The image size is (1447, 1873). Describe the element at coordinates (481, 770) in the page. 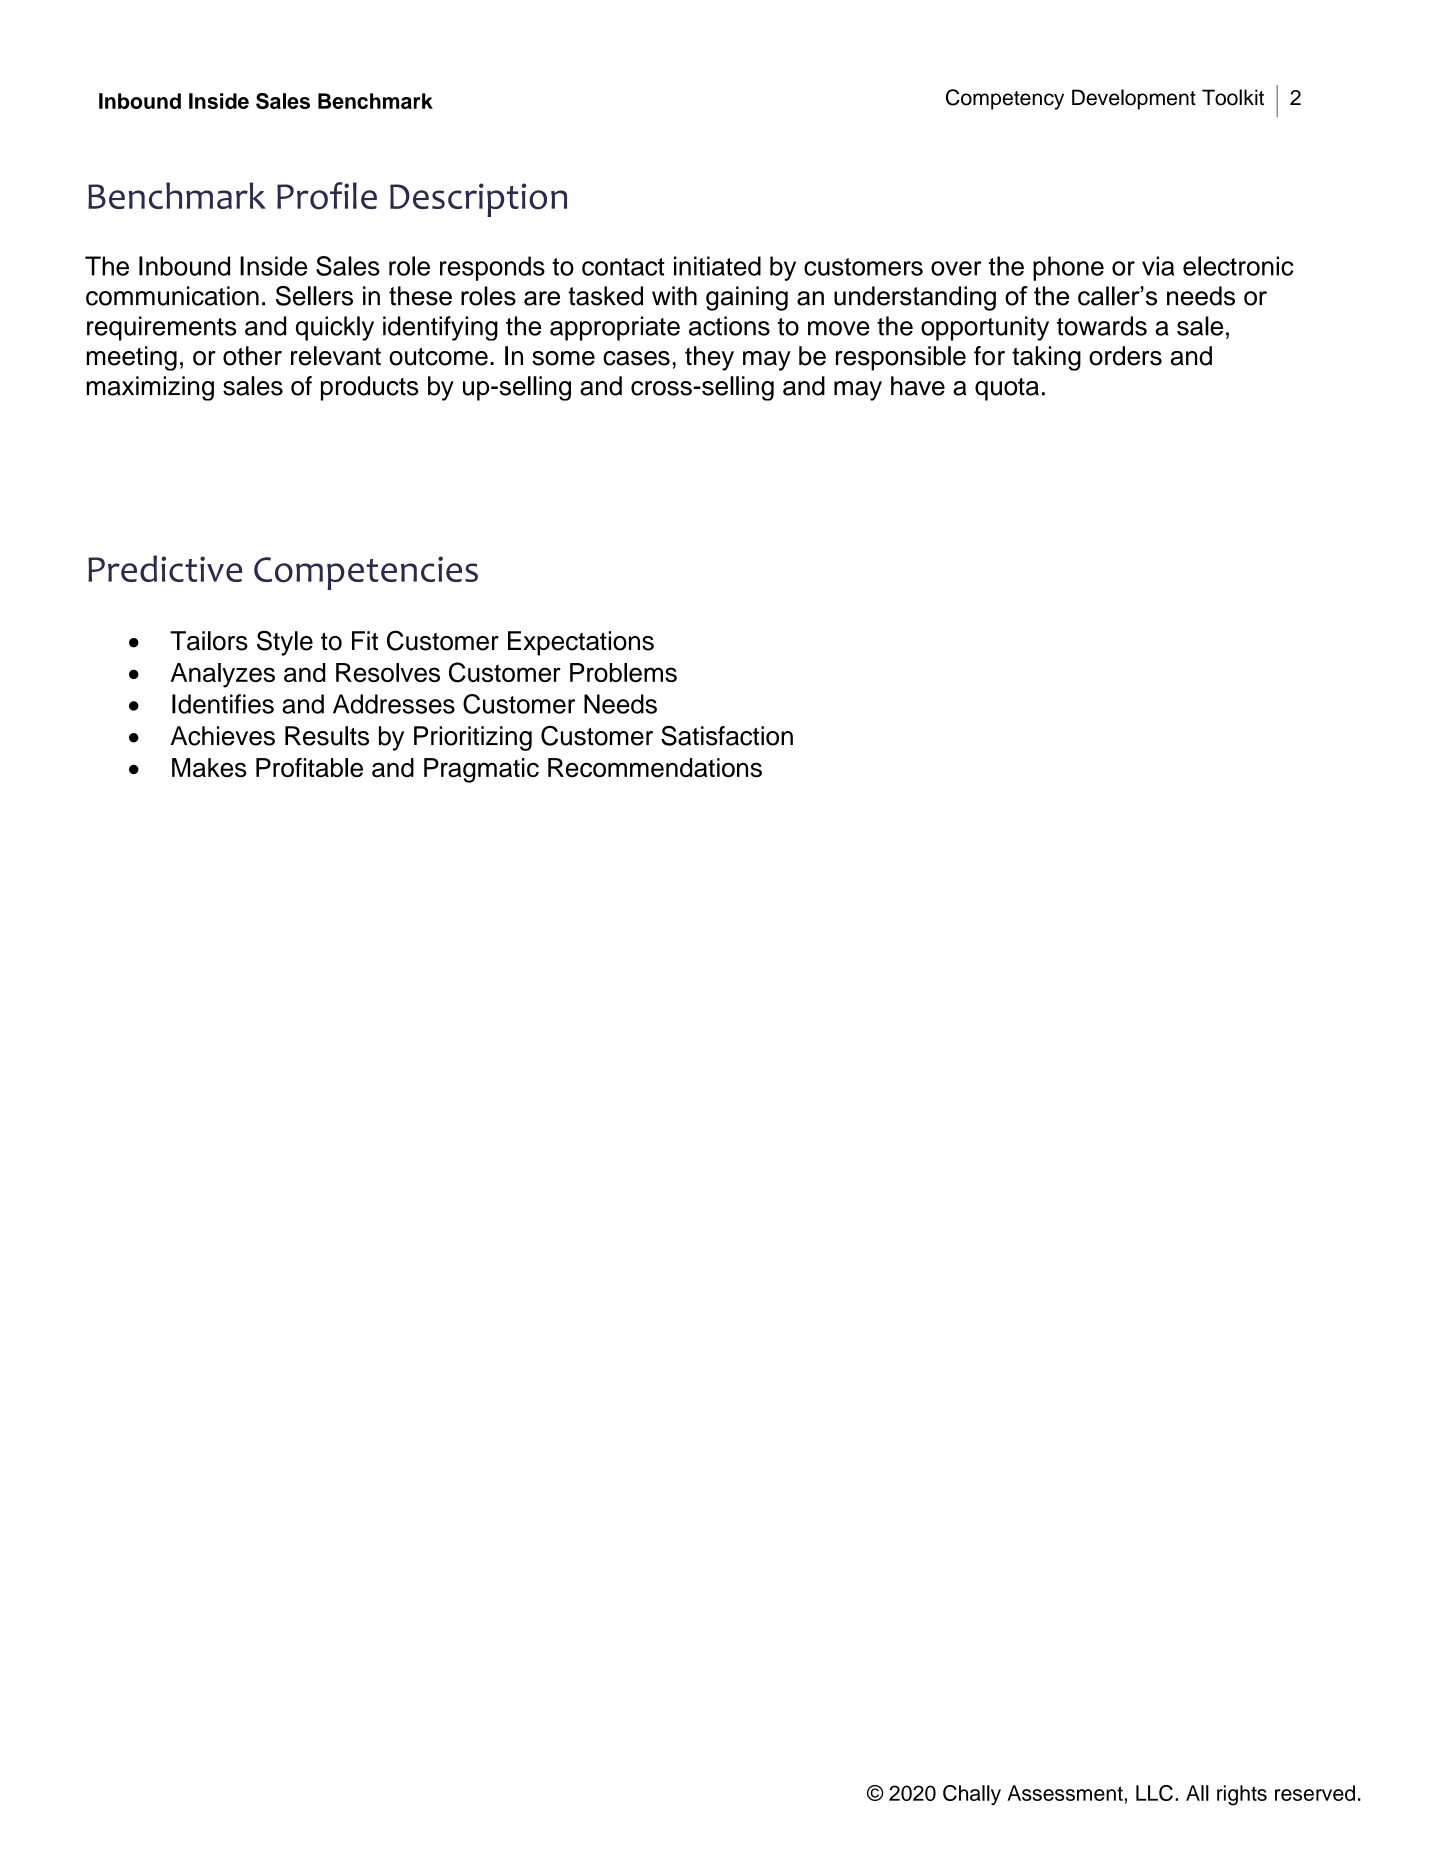

I see `Pragmatic` at that location.
